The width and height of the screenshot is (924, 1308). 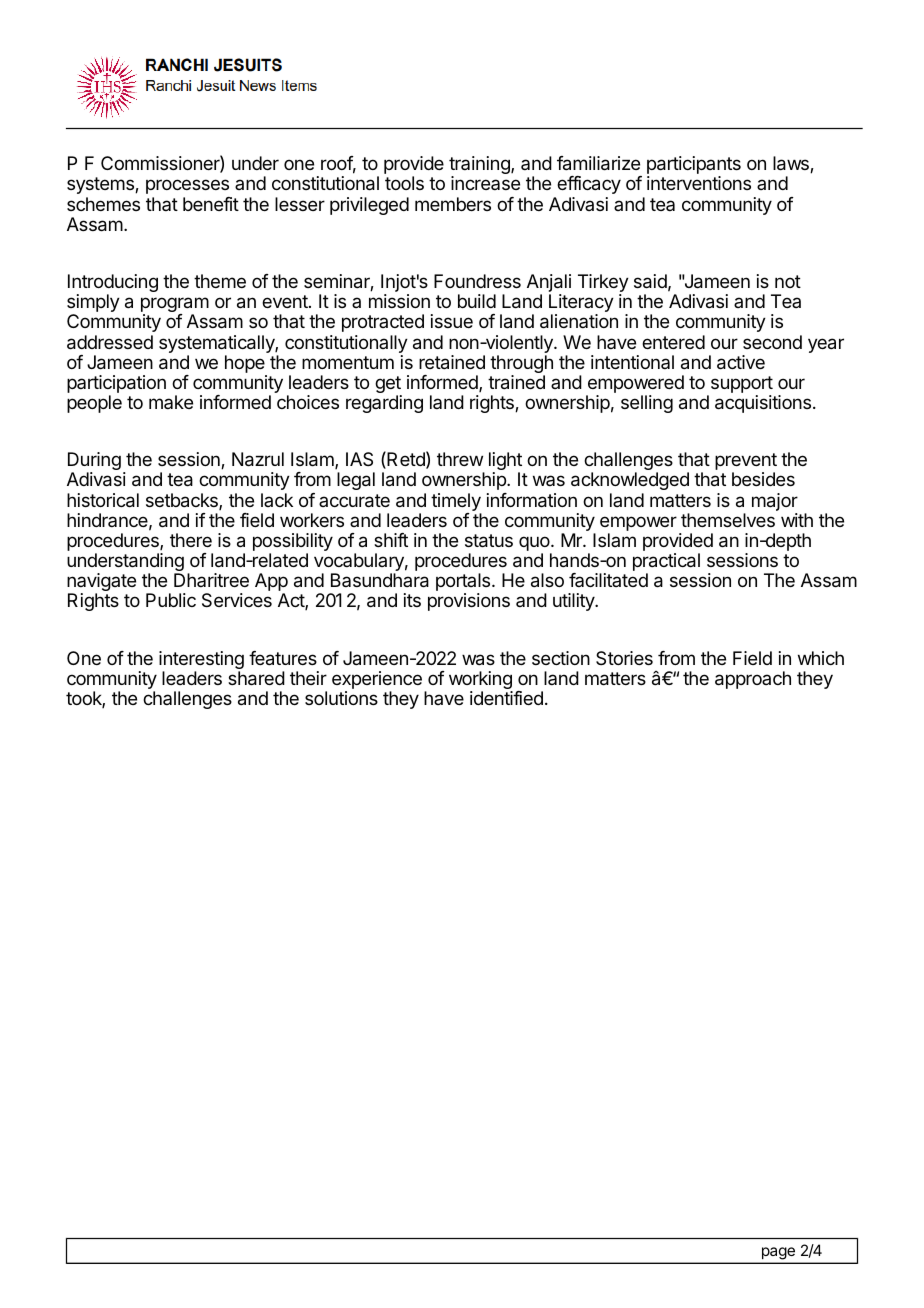 What do you see at coordinates (821, 658) in the screenshot?
I see `which` at bounding box center [821, 658].
